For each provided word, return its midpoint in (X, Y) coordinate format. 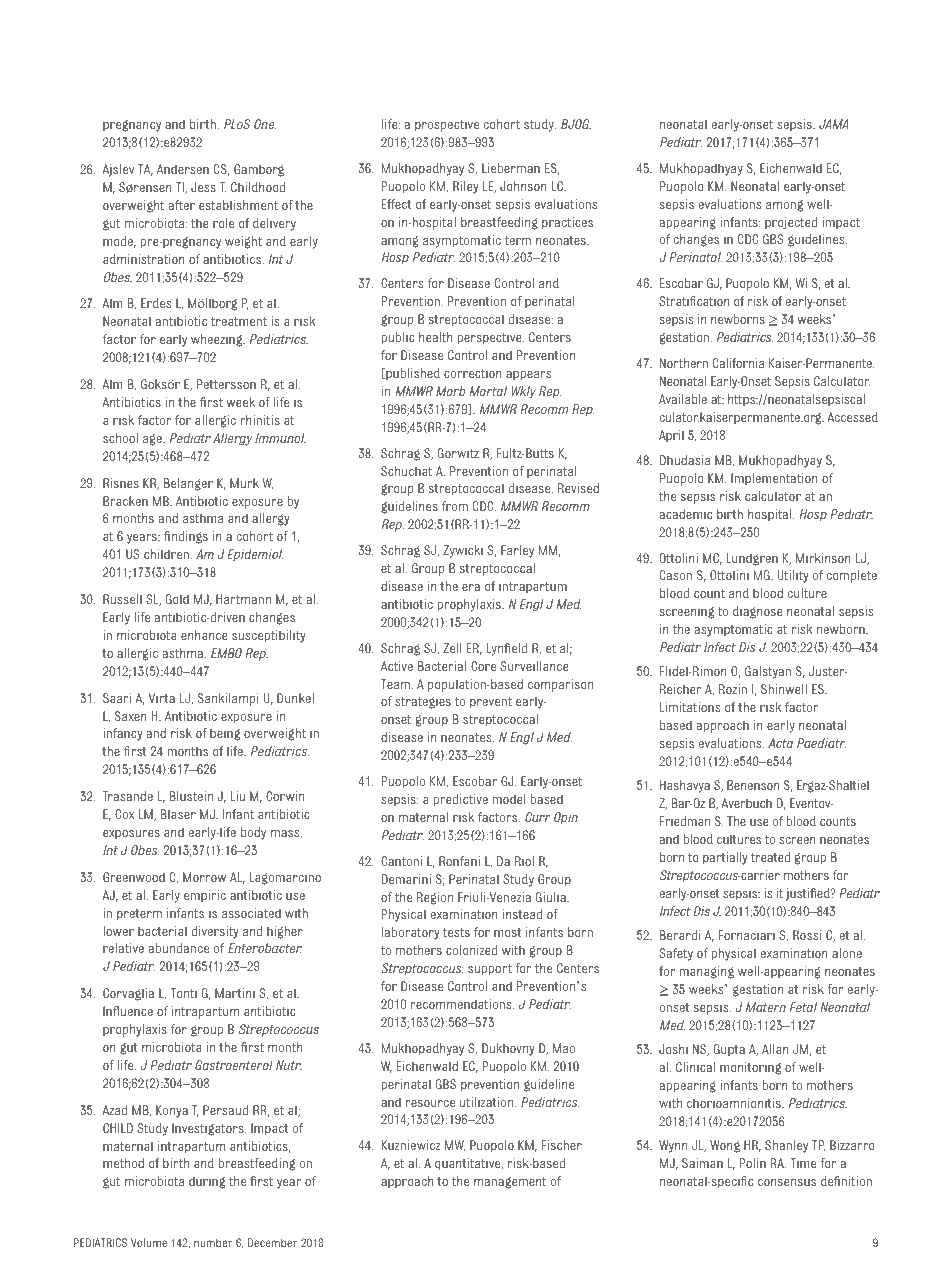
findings (186, 537)
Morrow (204, 877)
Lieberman (511, 168)
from (455, 506)
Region (435, 898)
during (207, 1182)
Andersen (183, 169)
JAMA (834, 124)
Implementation (774, 479)
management (510, 1183)
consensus (787, 1182)
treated (770, 857)
